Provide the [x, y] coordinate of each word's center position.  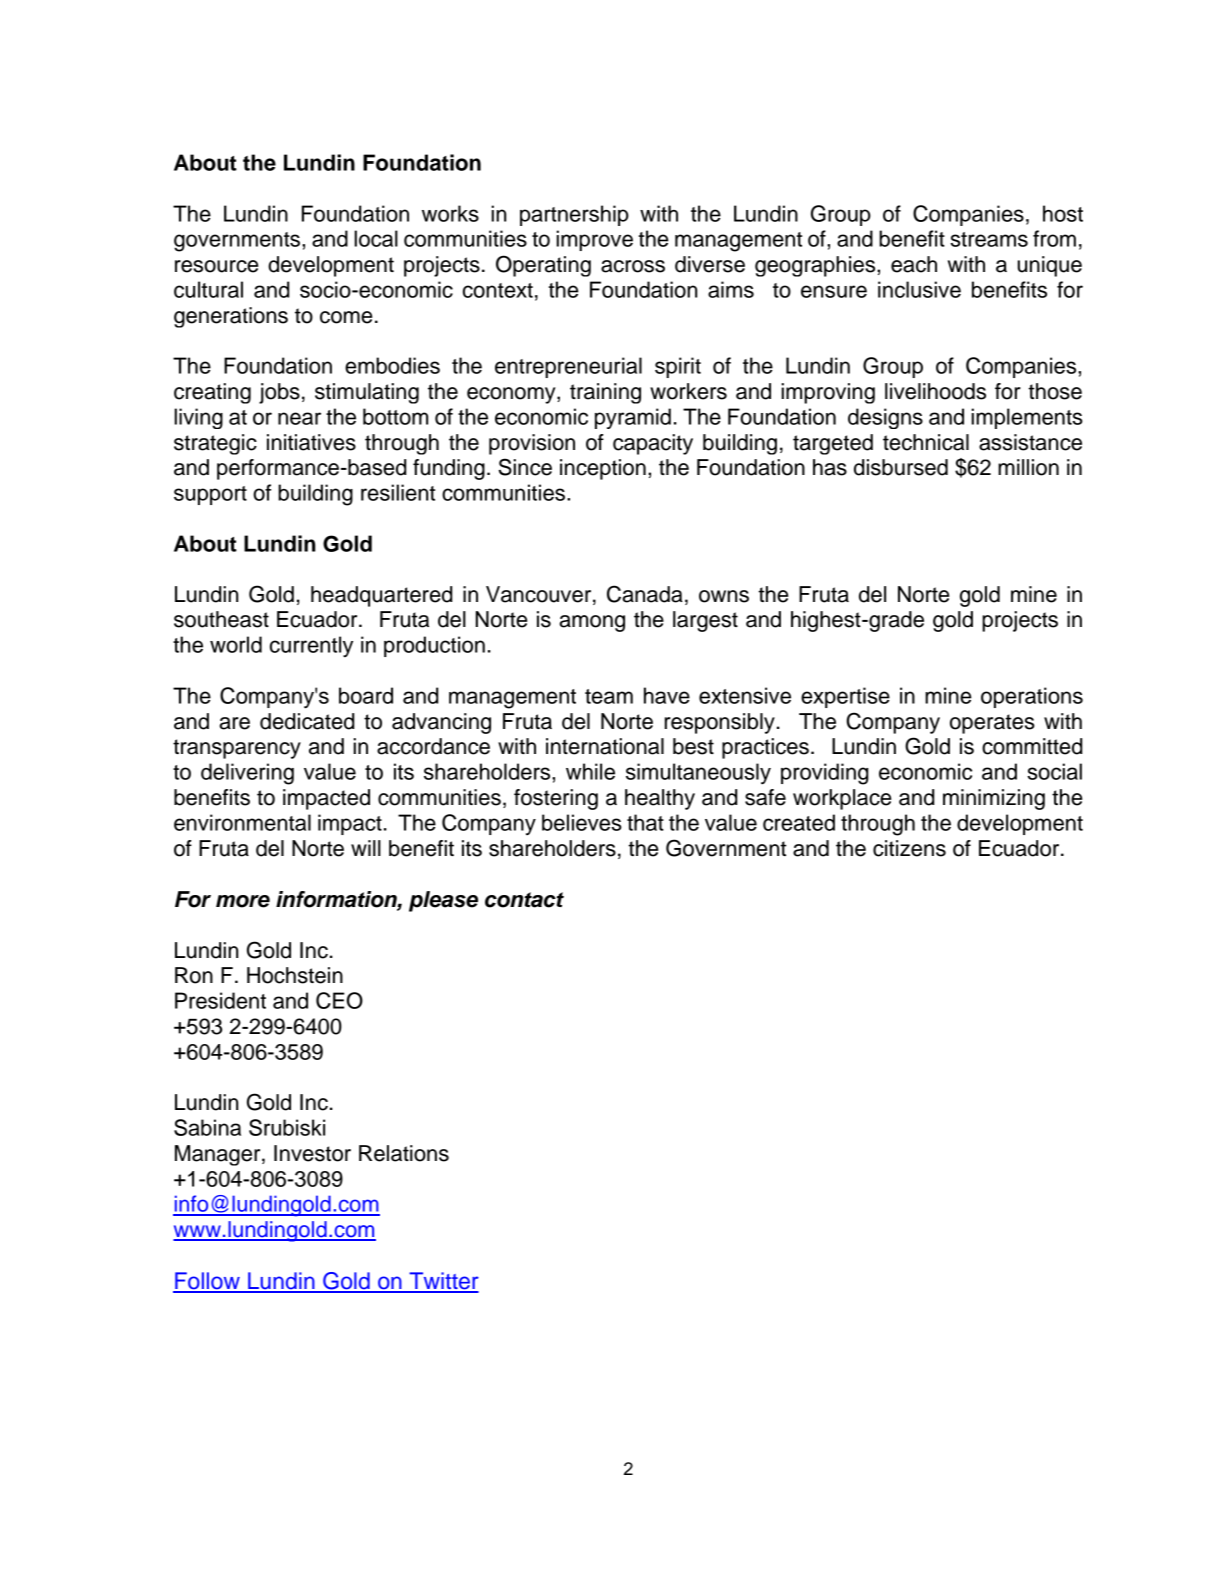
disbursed [901, 467]
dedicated [307, 721]
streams [989, 239]
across [633, 266]
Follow [207, 1282]
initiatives [311, 442]
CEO [339, 1000]
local [376, 238]
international [605, 746]
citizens [909, 848]
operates [992, 724]
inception [603, 469]
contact [524, 900]
